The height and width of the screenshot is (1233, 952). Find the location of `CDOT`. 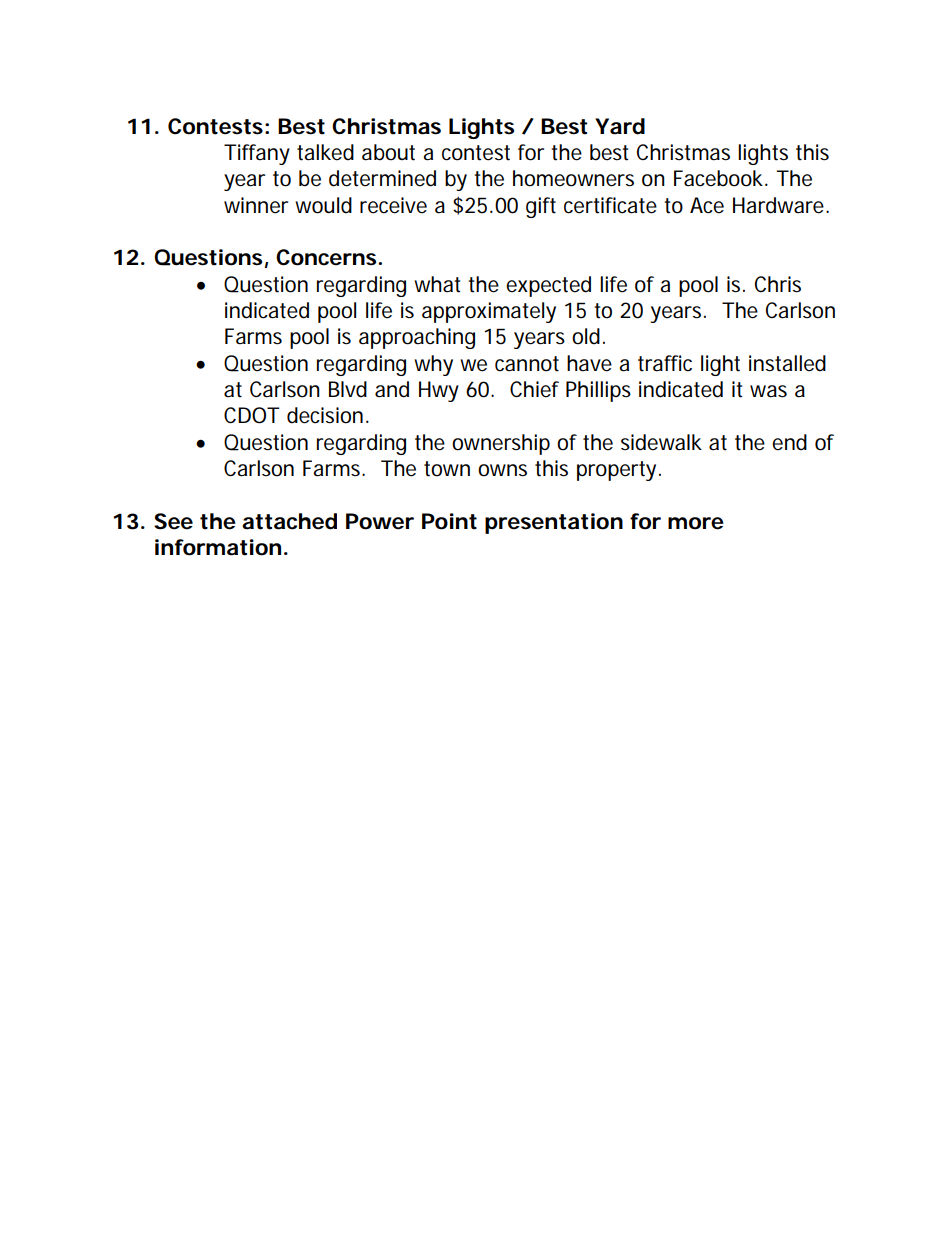

CDOT is located at coordinates (252, 415).
